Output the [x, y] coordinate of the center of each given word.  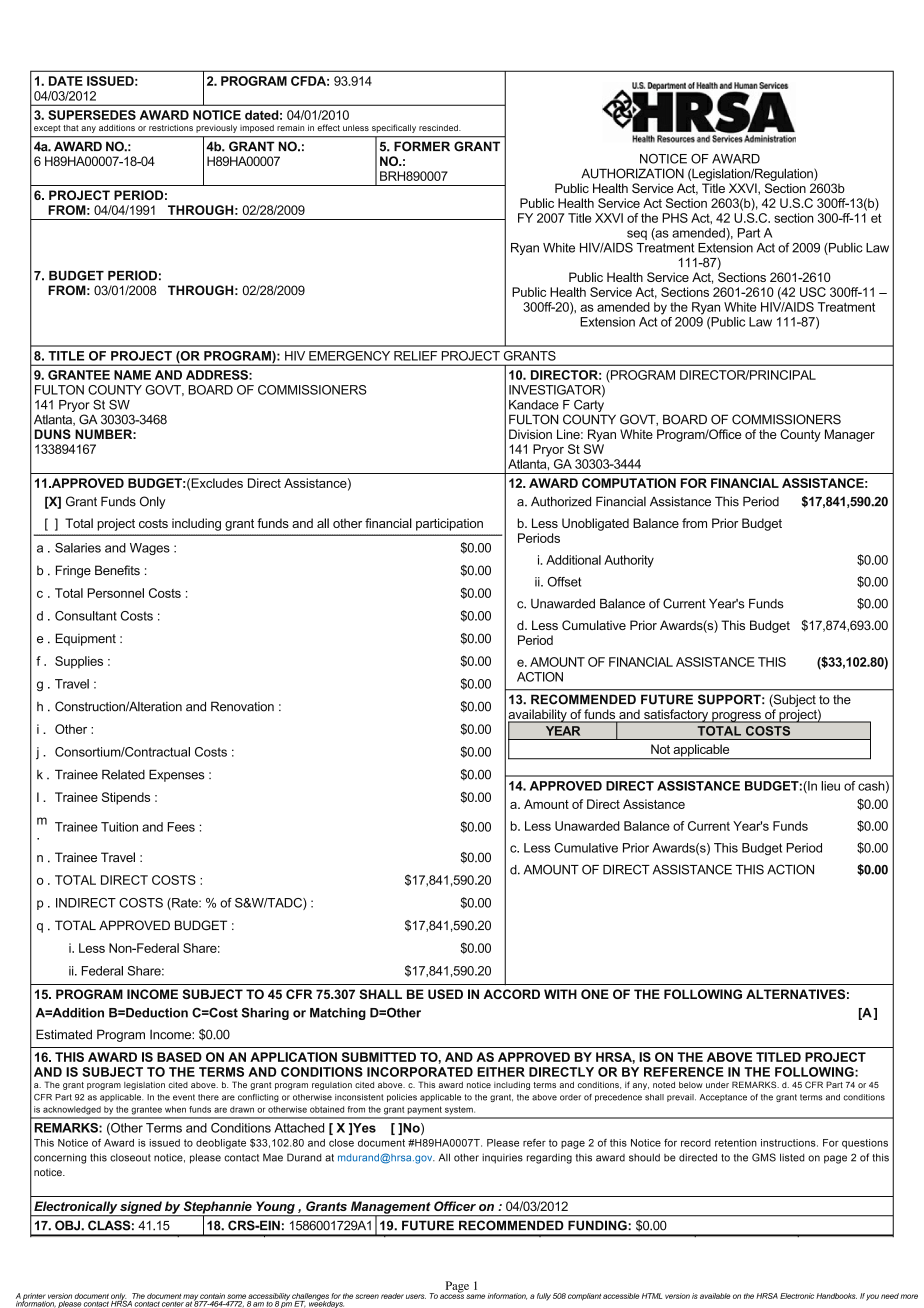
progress [736, 717]
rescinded [439, 127]
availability [538, 716]
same [475, 1296]
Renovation [242, 706]
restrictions [171, 127]
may [191, 1298]
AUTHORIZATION [632, 173]
